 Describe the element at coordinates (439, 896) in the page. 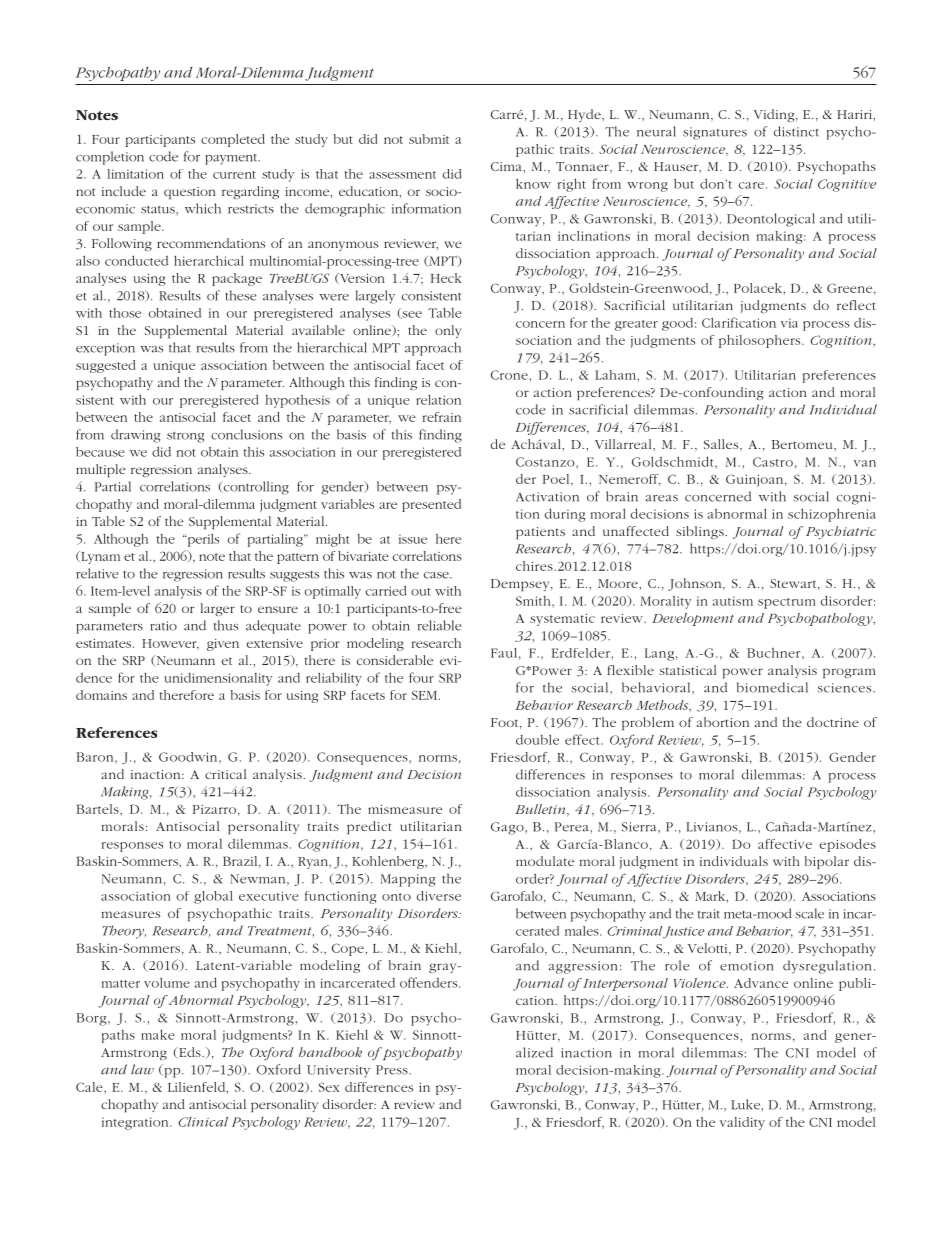

I see `diverse` at that location.
